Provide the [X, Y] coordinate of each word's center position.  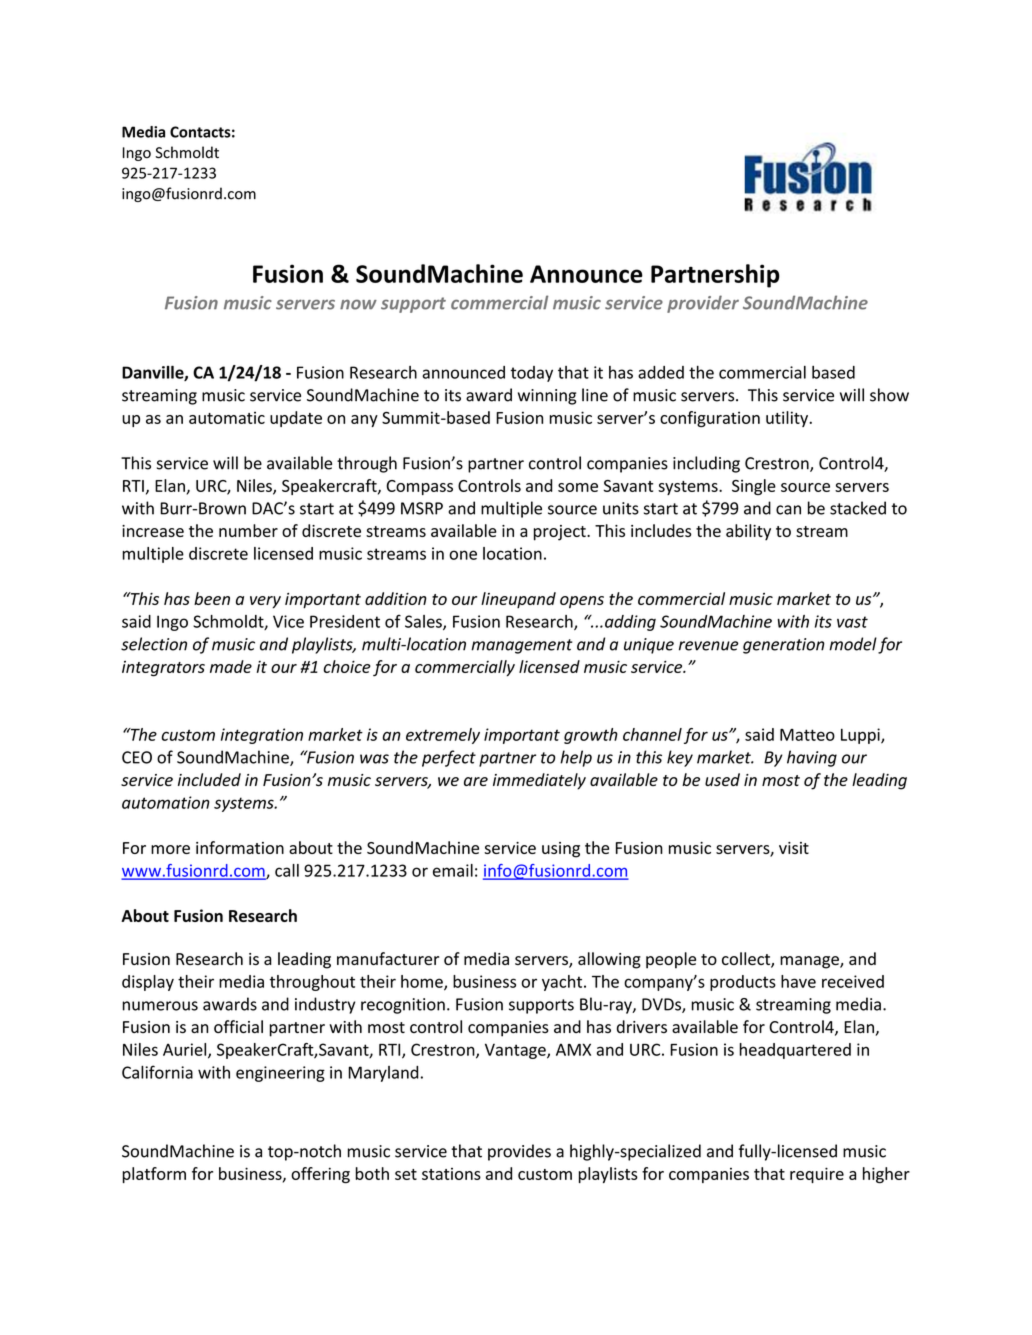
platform [154, 1175]
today [532, 374]
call [287, 870]
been [212, 598]
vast [852, 622]
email [453, 870]
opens [582, 602]
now [358, 304]
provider [703, 304]
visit [794, 848]
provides [519, 1152]
